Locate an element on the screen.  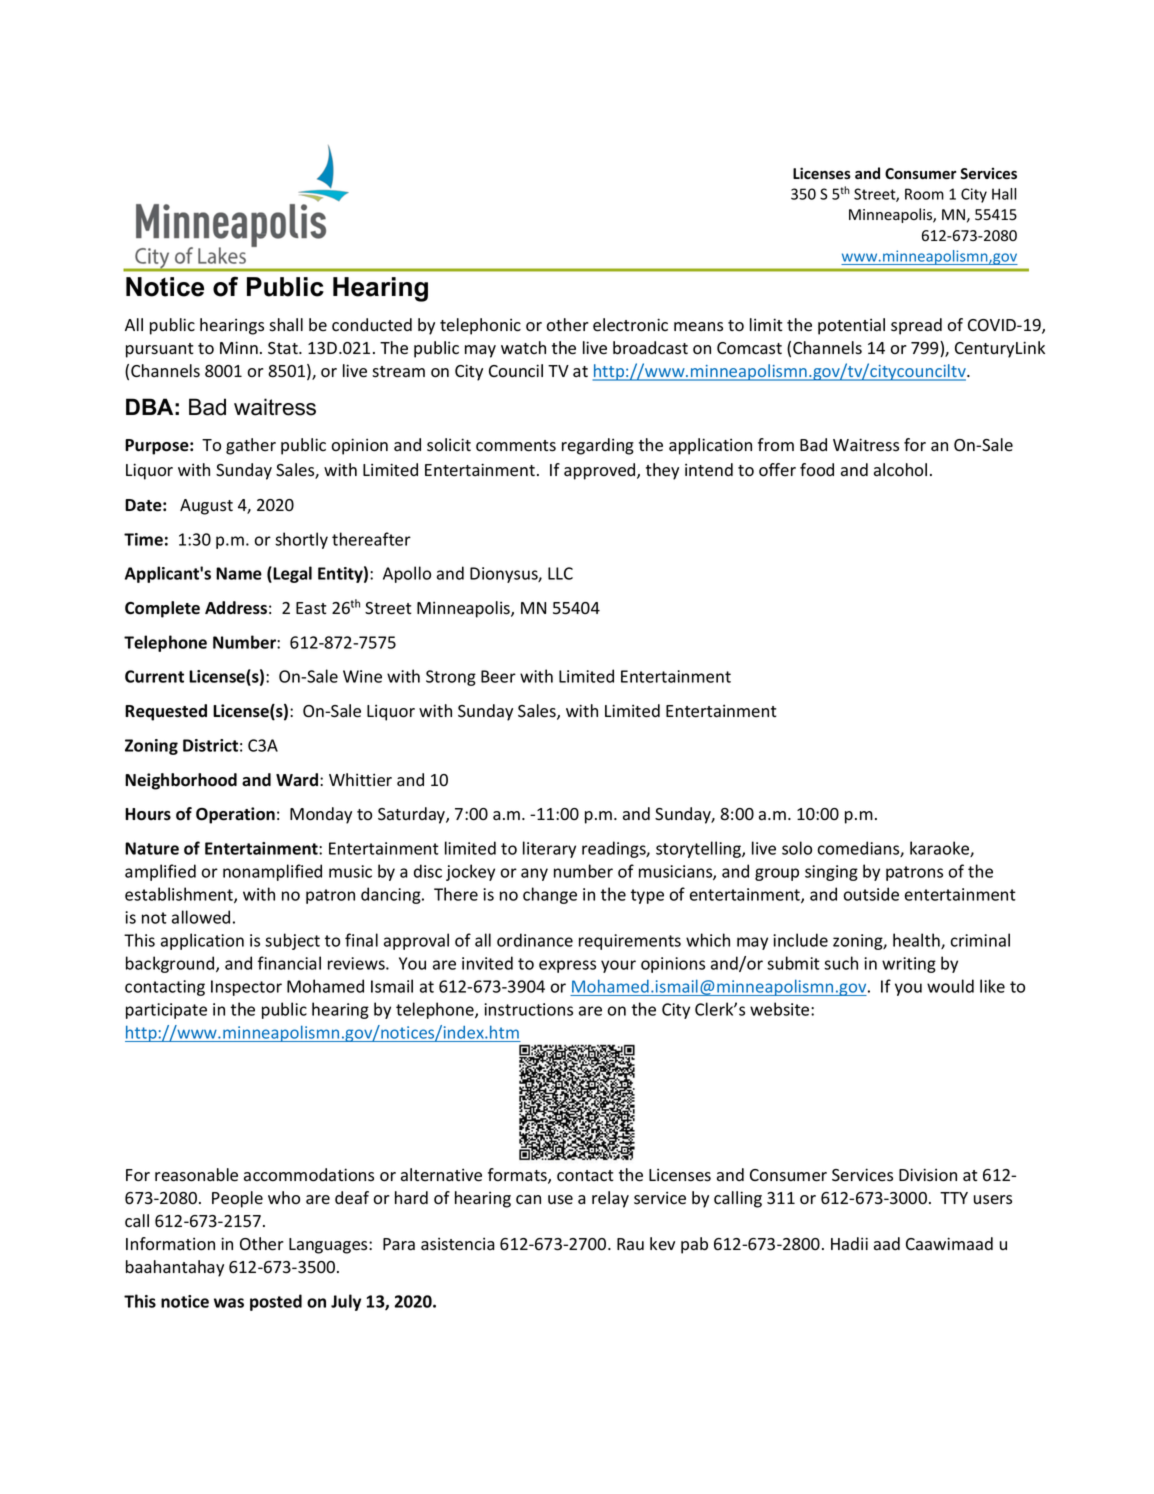
ordinance is located at coordinates (535, 940).
